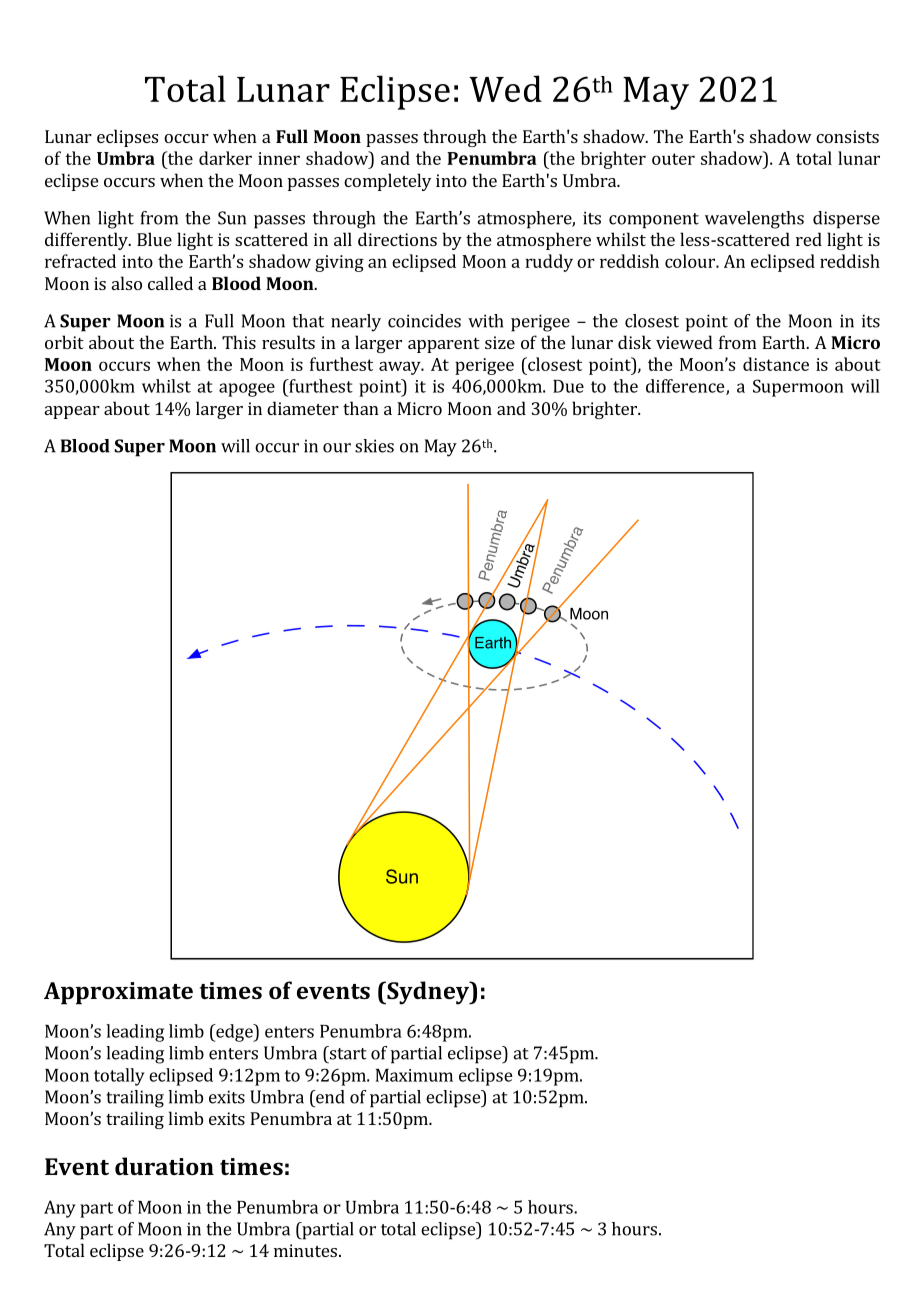 Image resolution: width=924 pixels, height=1308 pixels. I want to click on appear, so click(72, 412).
